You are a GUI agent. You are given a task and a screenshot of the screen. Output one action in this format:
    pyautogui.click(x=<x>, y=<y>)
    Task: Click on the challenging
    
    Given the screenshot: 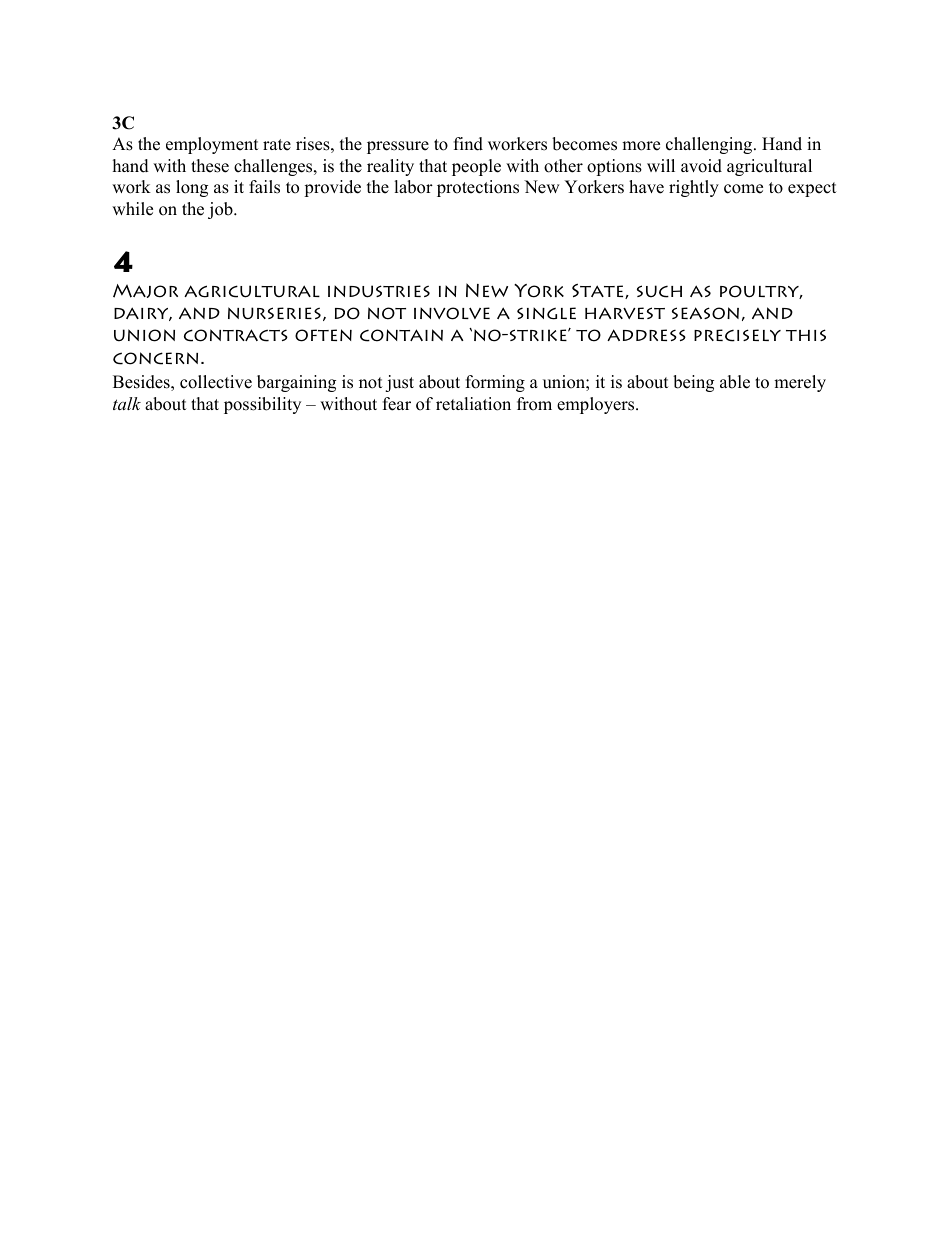 What is the action you would take?
    pyautogui.click(x=710, y=145)
